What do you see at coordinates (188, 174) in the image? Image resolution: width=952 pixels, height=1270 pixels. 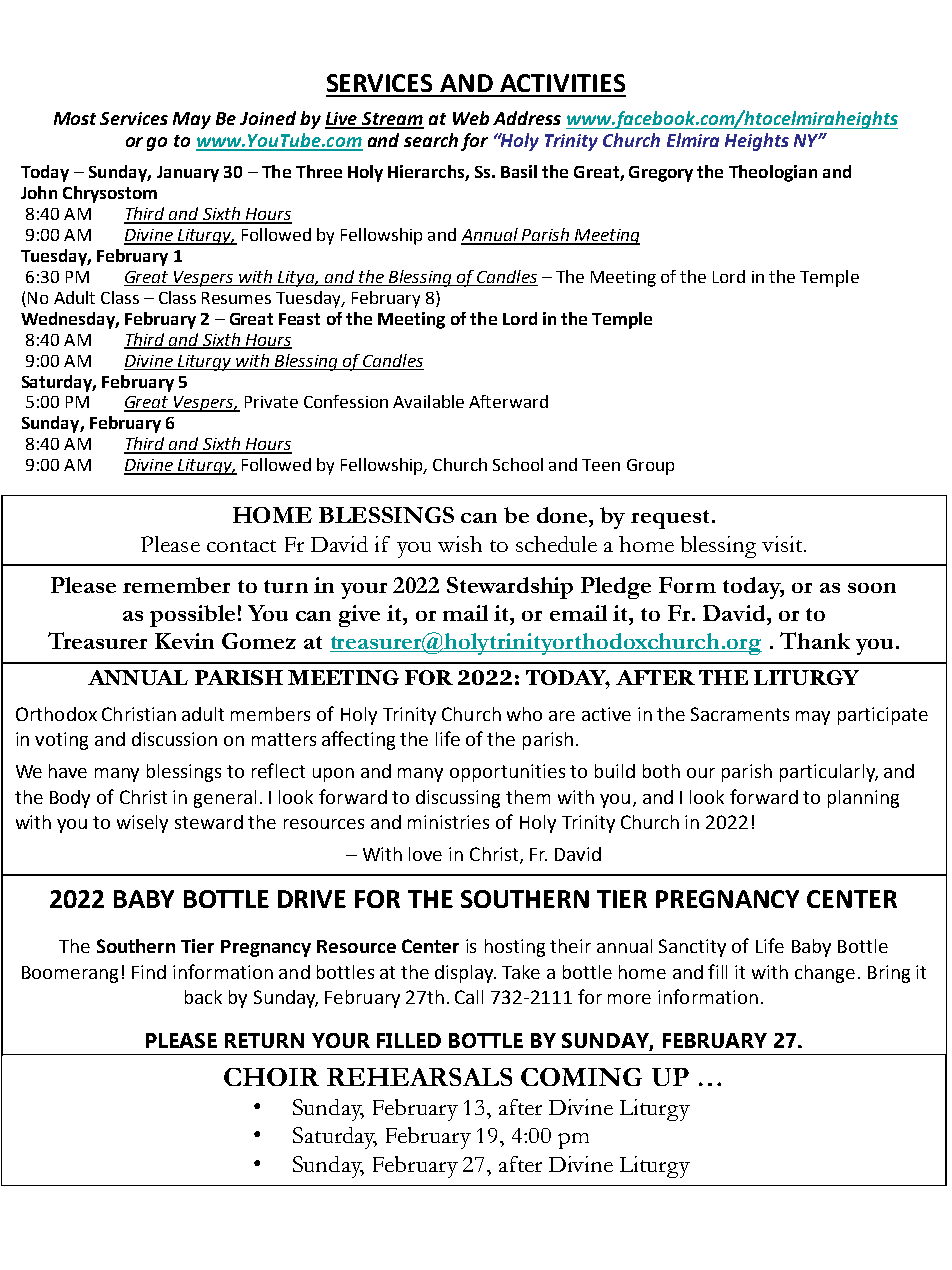 I see `January` at bounding box center [188, 174].
